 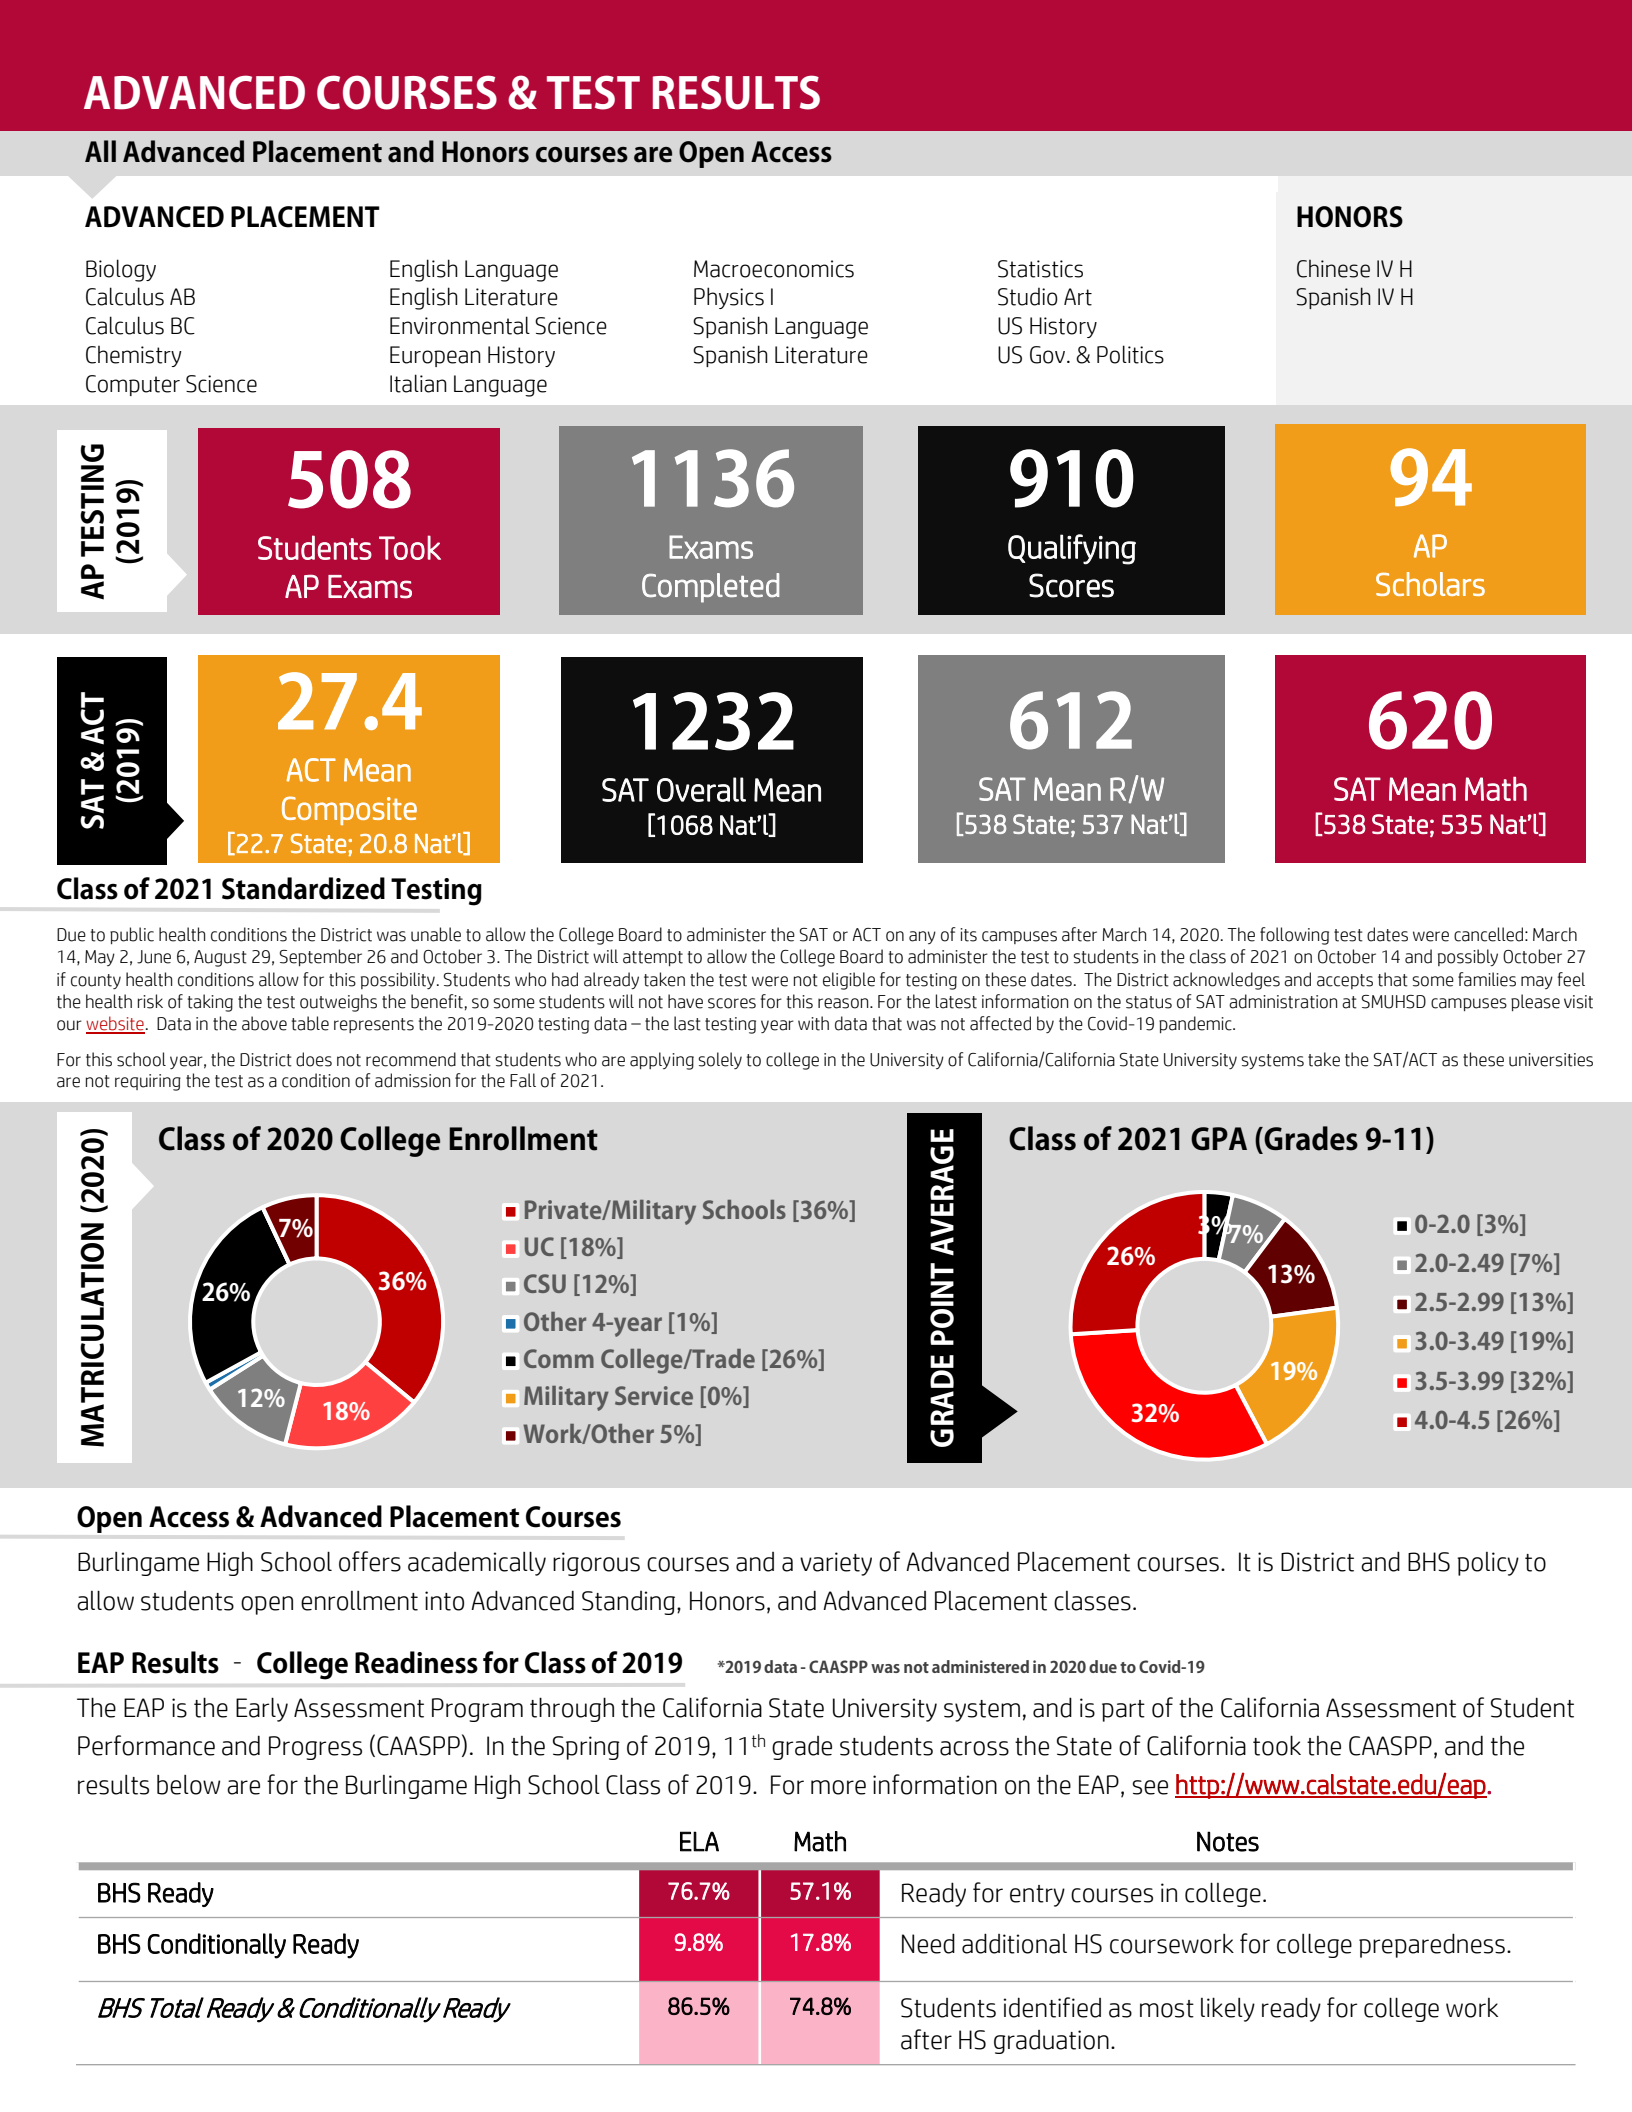 I want to click on GPA, so click(x=1219, y=1139).
